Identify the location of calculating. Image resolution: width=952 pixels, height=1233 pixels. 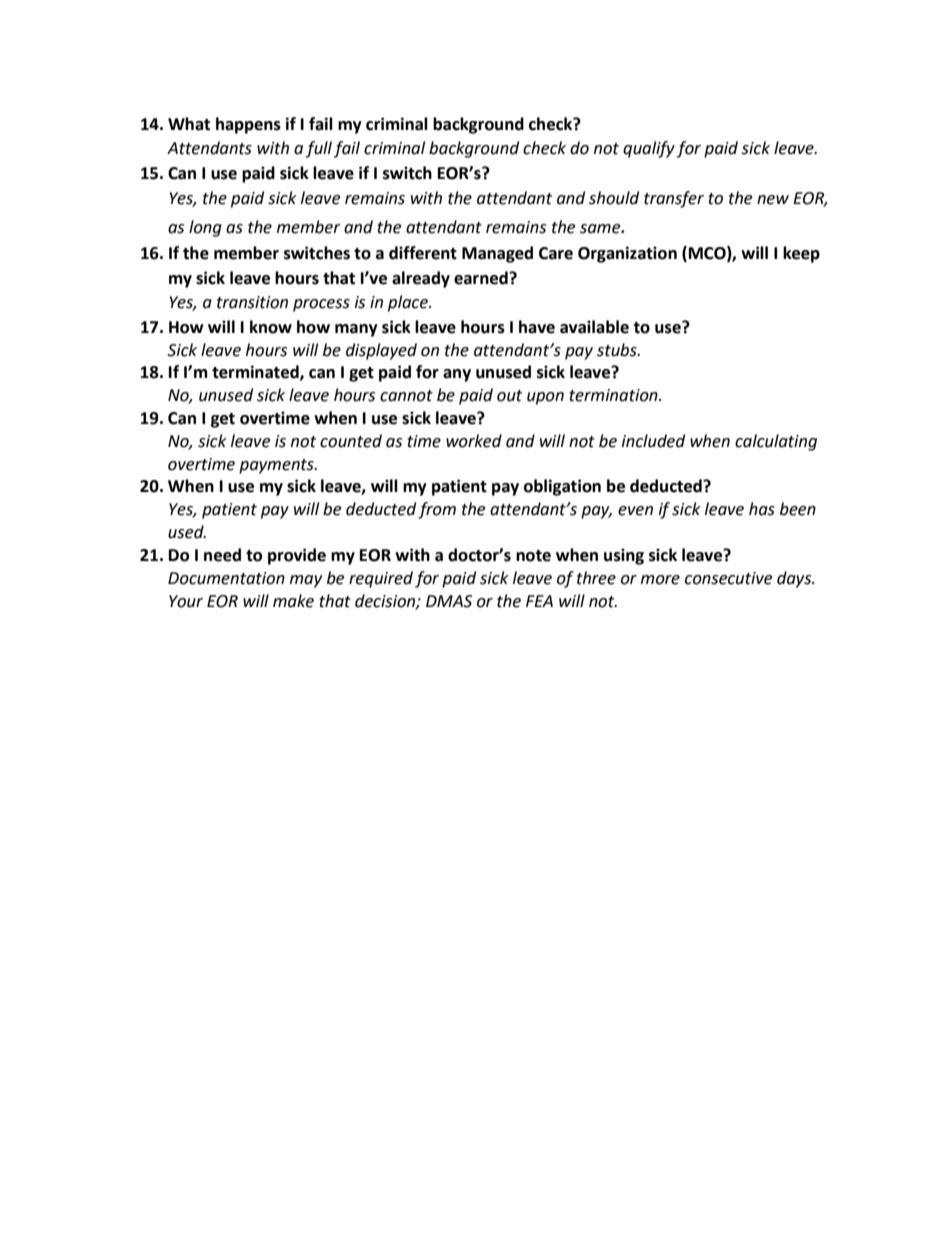
(776, 442).
